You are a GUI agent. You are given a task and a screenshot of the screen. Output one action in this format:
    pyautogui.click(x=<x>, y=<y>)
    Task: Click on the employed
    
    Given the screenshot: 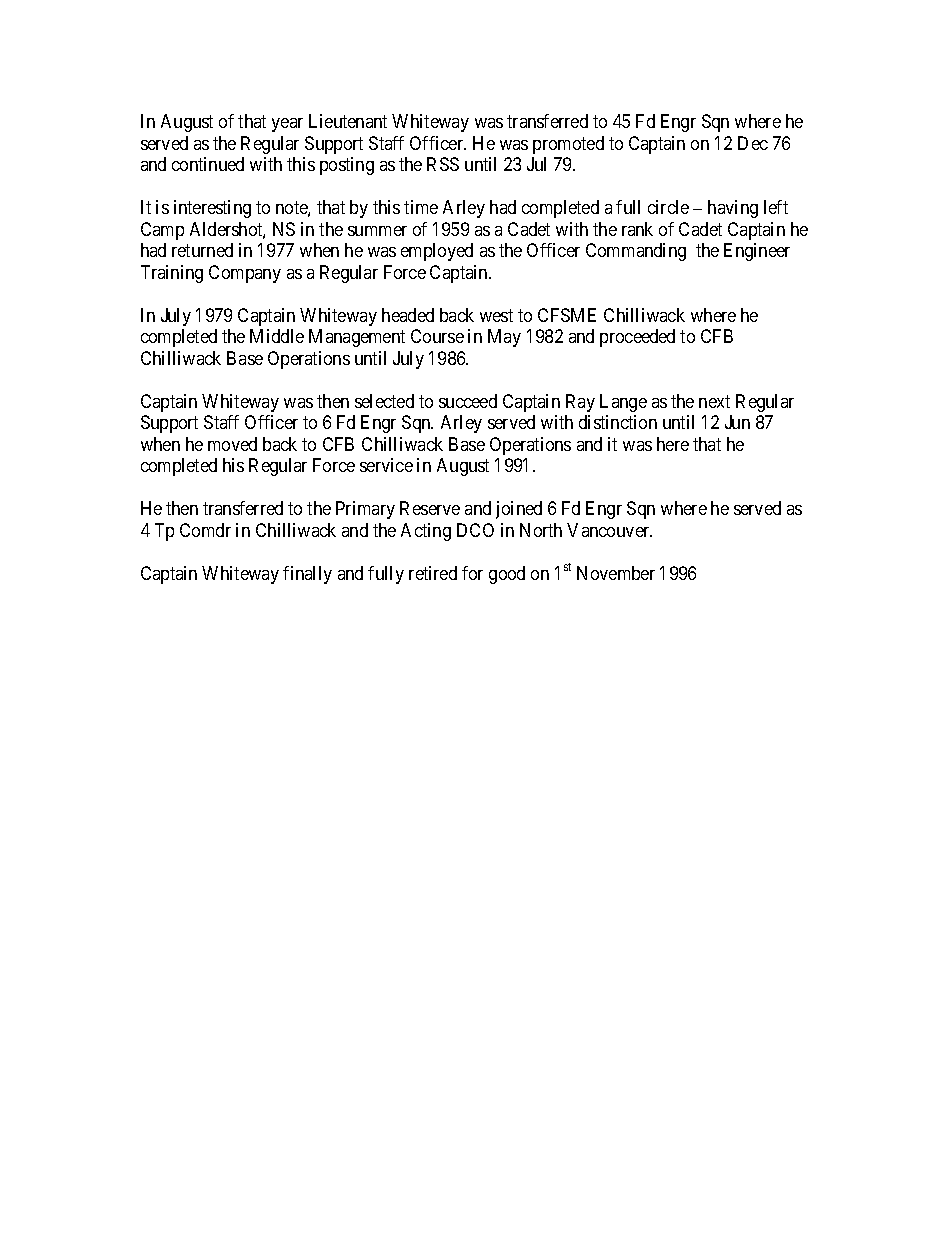 What is the action you would take?
    pyautogui.click(x=437, y=252)
